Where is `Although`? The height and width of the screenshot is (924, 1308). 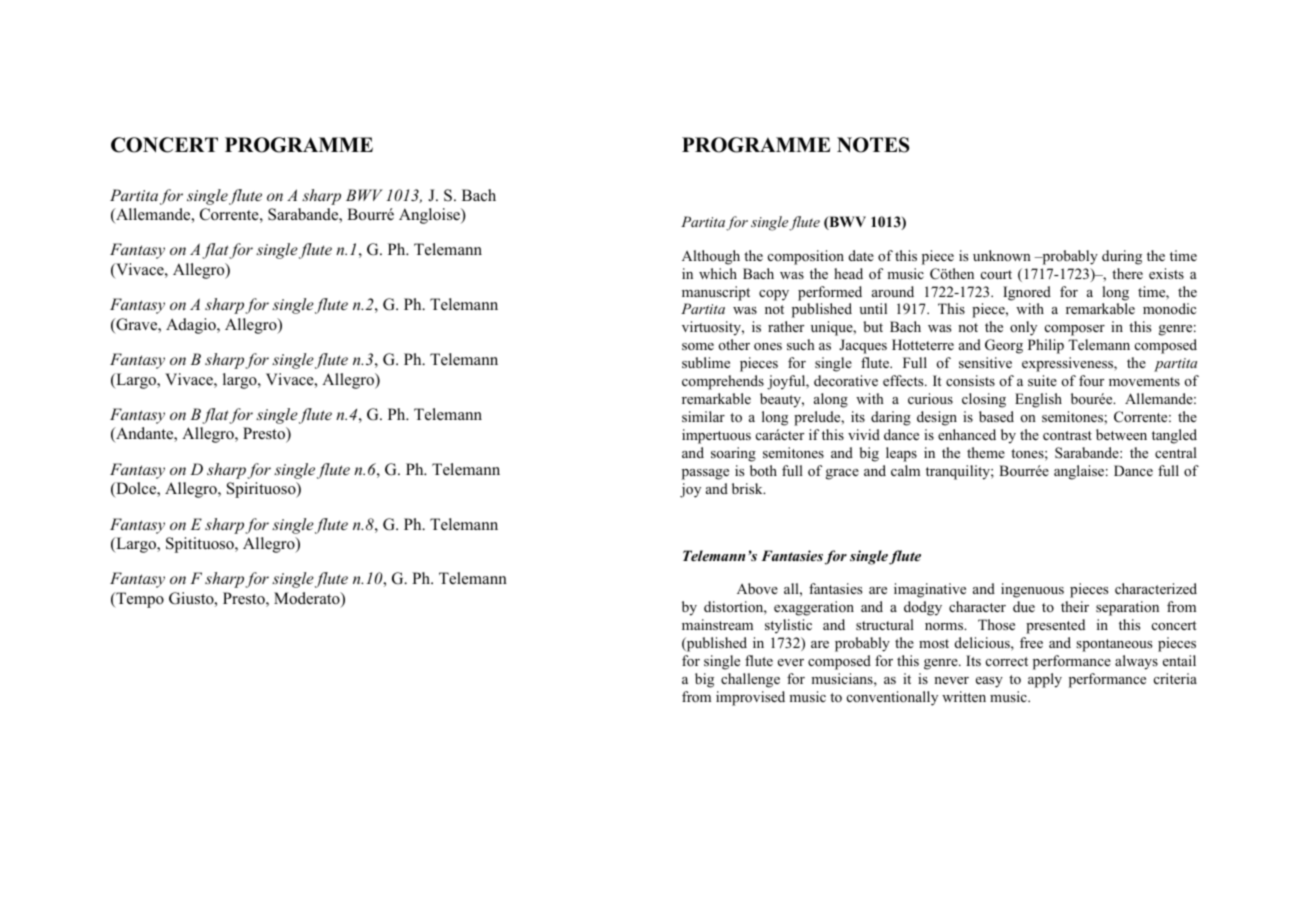 Although is located at coordinates (711, 257).
